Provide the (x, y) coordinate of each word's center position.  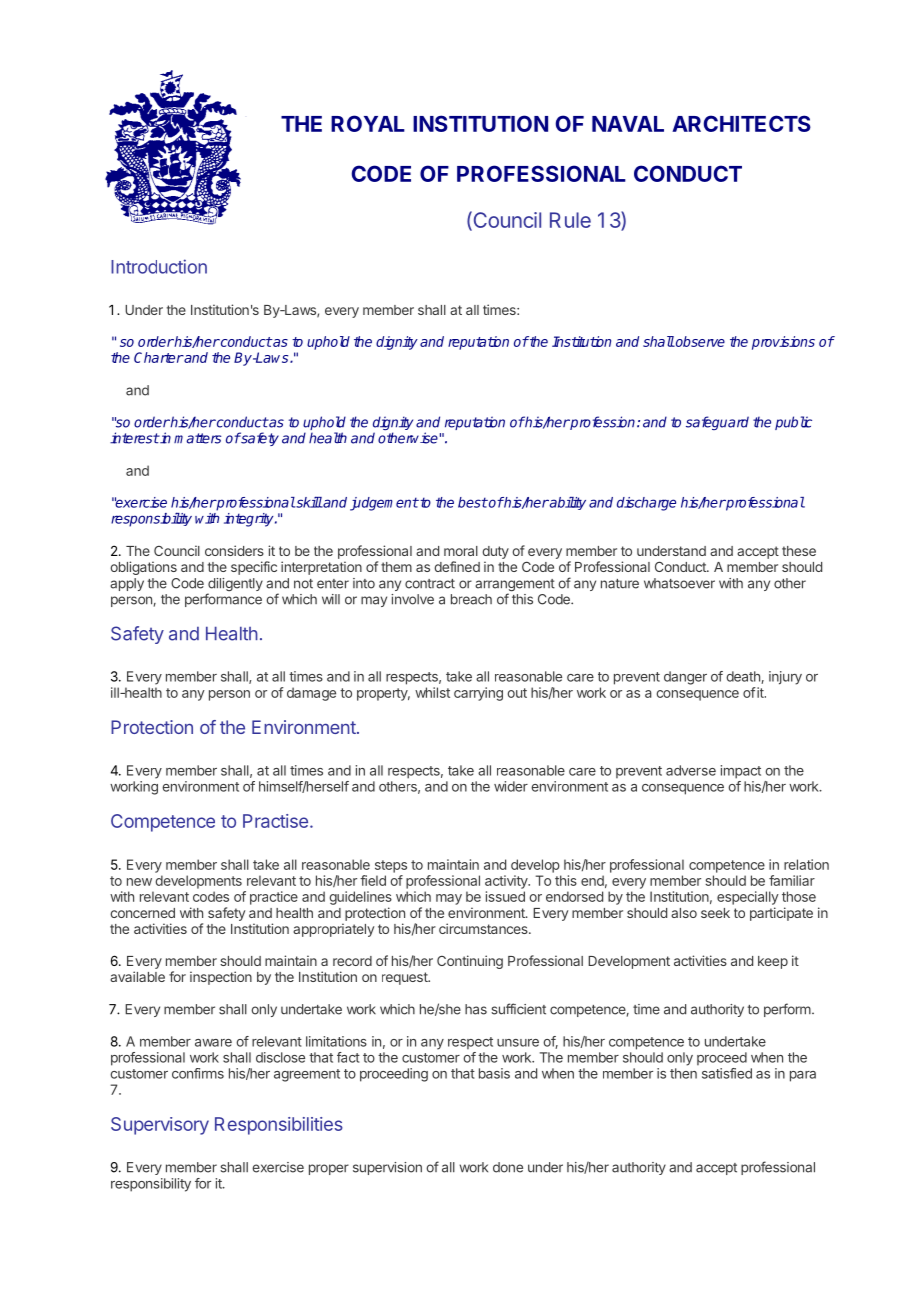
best (473, 502)
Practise (275, 821)
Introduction (159, 266)
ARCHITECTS (741, 123)
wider (511, 786)
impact (741, 772)
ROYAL (368, 123)
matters (197, 438)
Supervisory (160, 1126)
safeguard (717, 423)
